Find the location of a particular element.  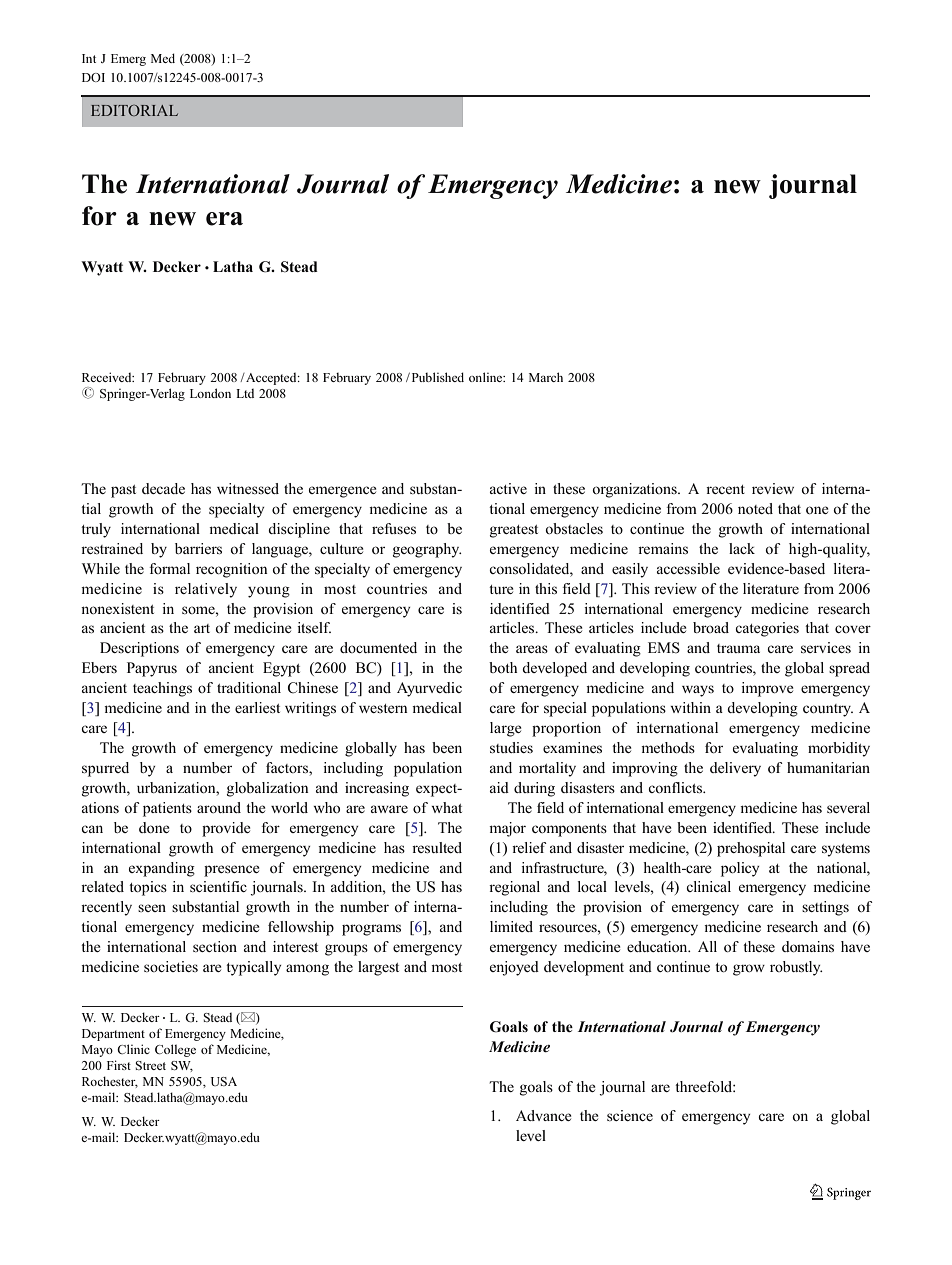

online is located at coordinates (487, 377).
